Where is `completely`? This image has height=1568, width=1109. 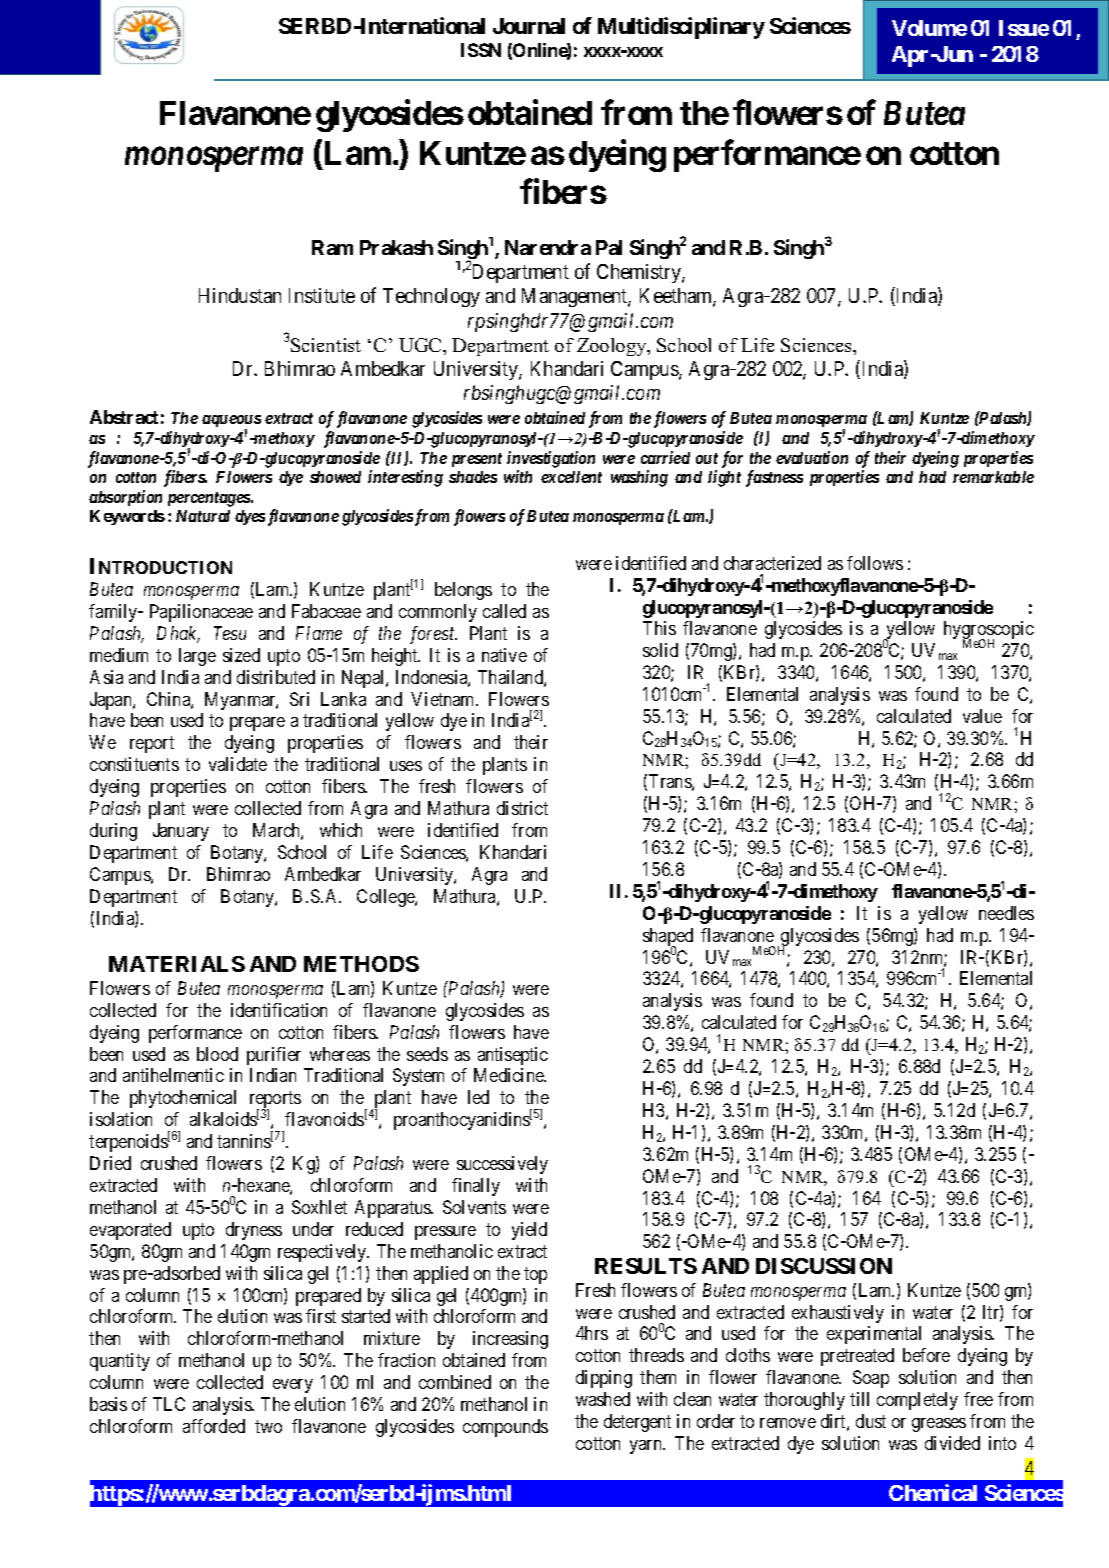 completely is located at coordinates (917, 1401).
